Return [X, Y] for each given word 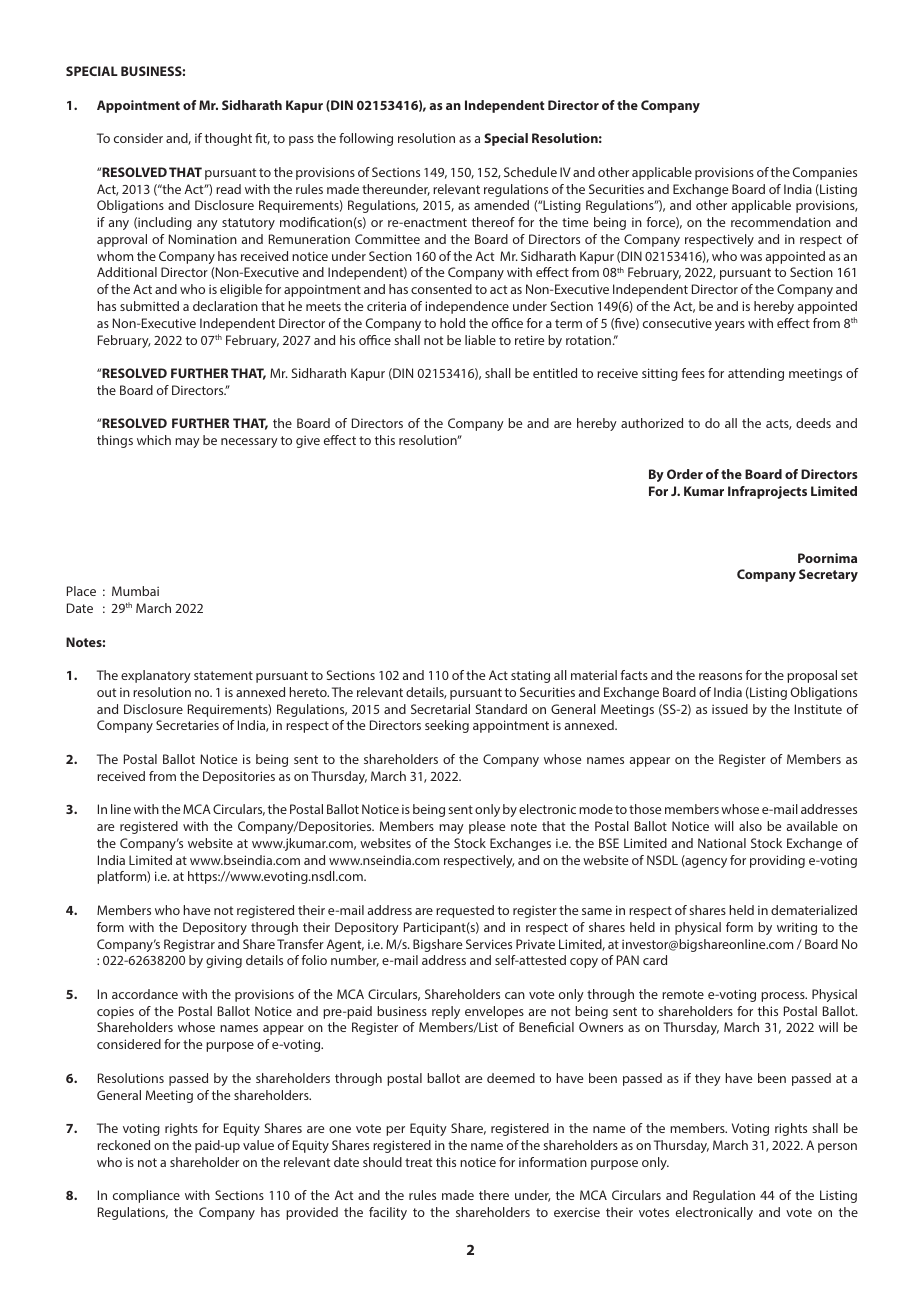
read [228, 189]
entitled [555, 373]
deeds [813, 423]
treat [418, 1162]
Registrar [189, 945]
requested [465, 911]
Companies [825, 173]
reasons [720, 676]
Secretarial [440, 709]
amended [501, 205]
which [154, 440]
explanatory [156, 676]
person [837, 1148]
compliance [146, 1196]
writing [797, 928]
